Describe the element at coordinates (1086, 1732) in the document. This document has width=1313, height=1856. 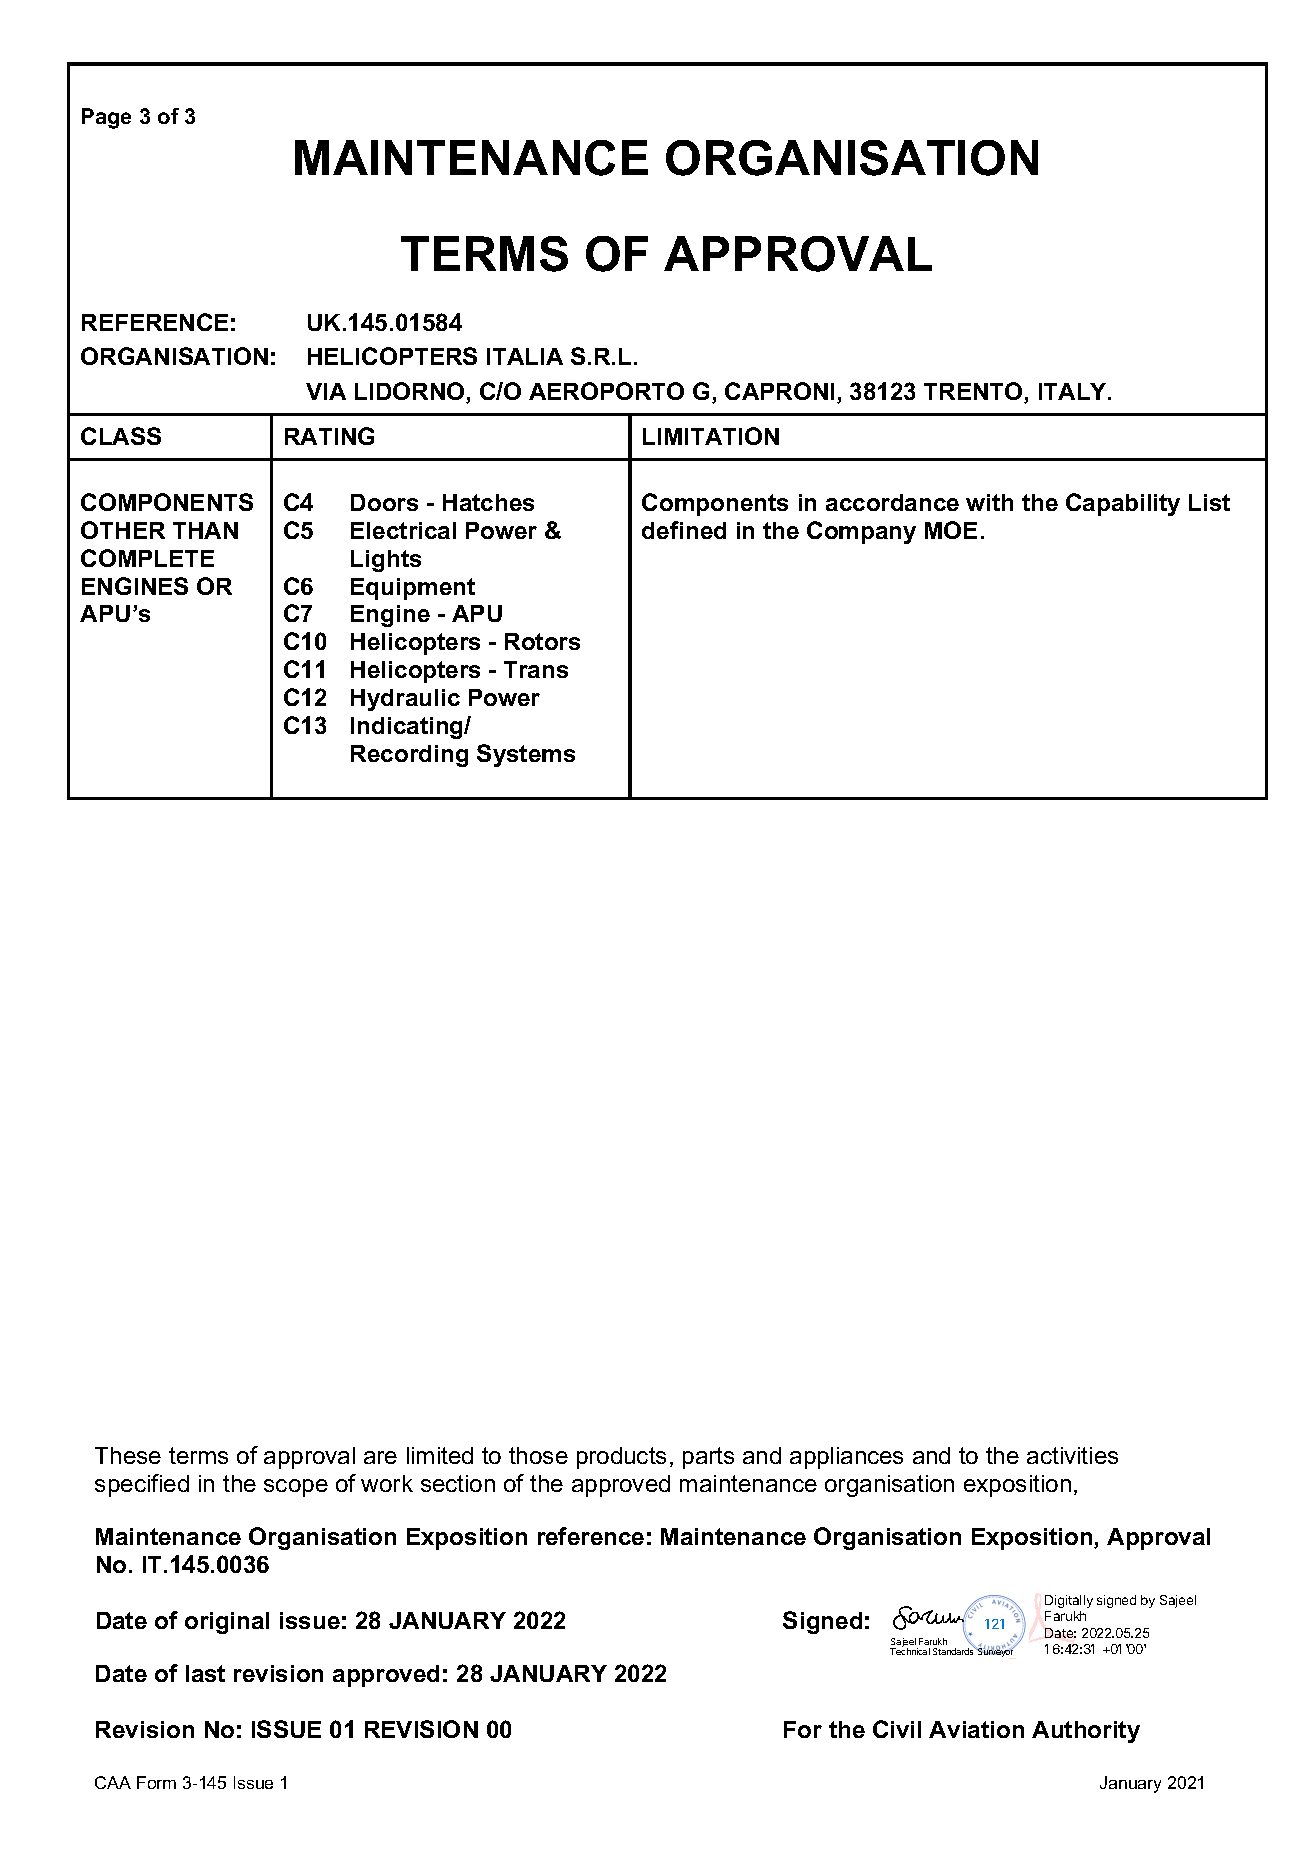
I see `Authority` at that location.
